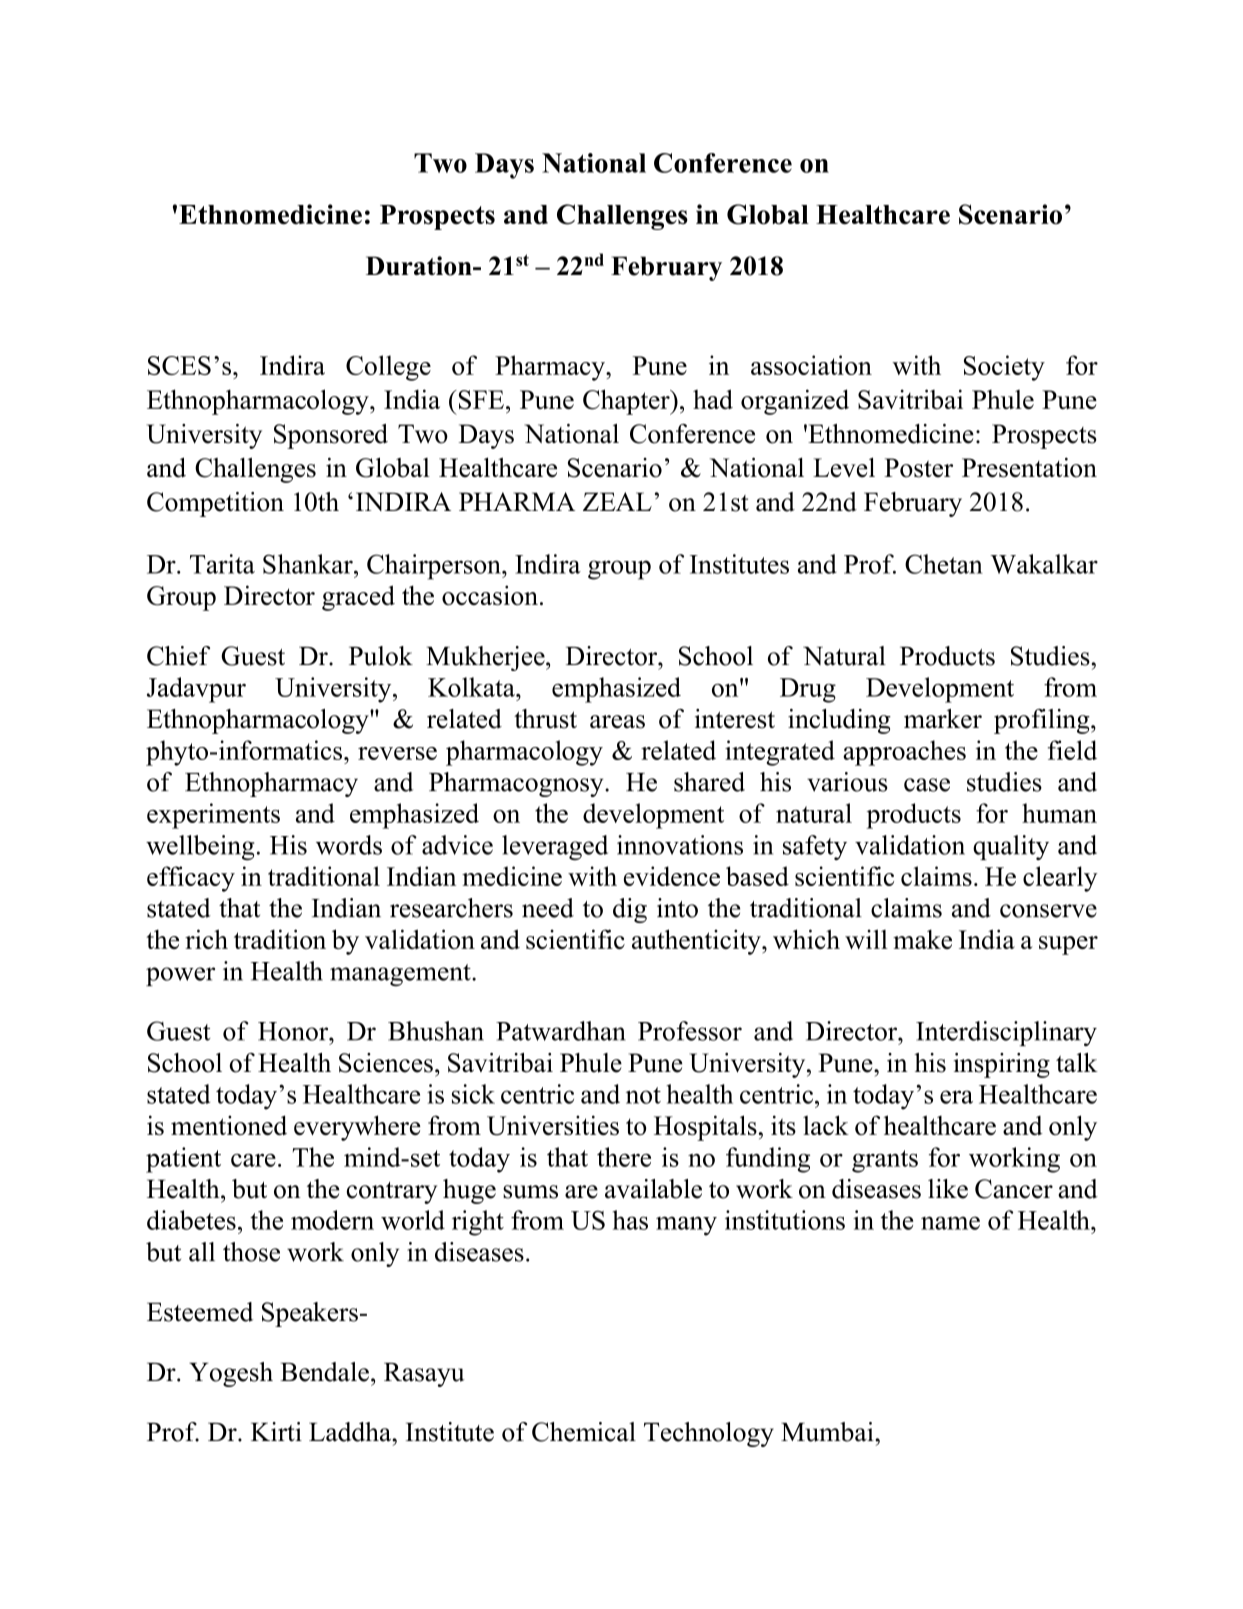 Image resolution: width=1243 pixels, height=1609 pixels. Describe the element at coordinates (624, 1157) in the page. I see `there` at that location.
